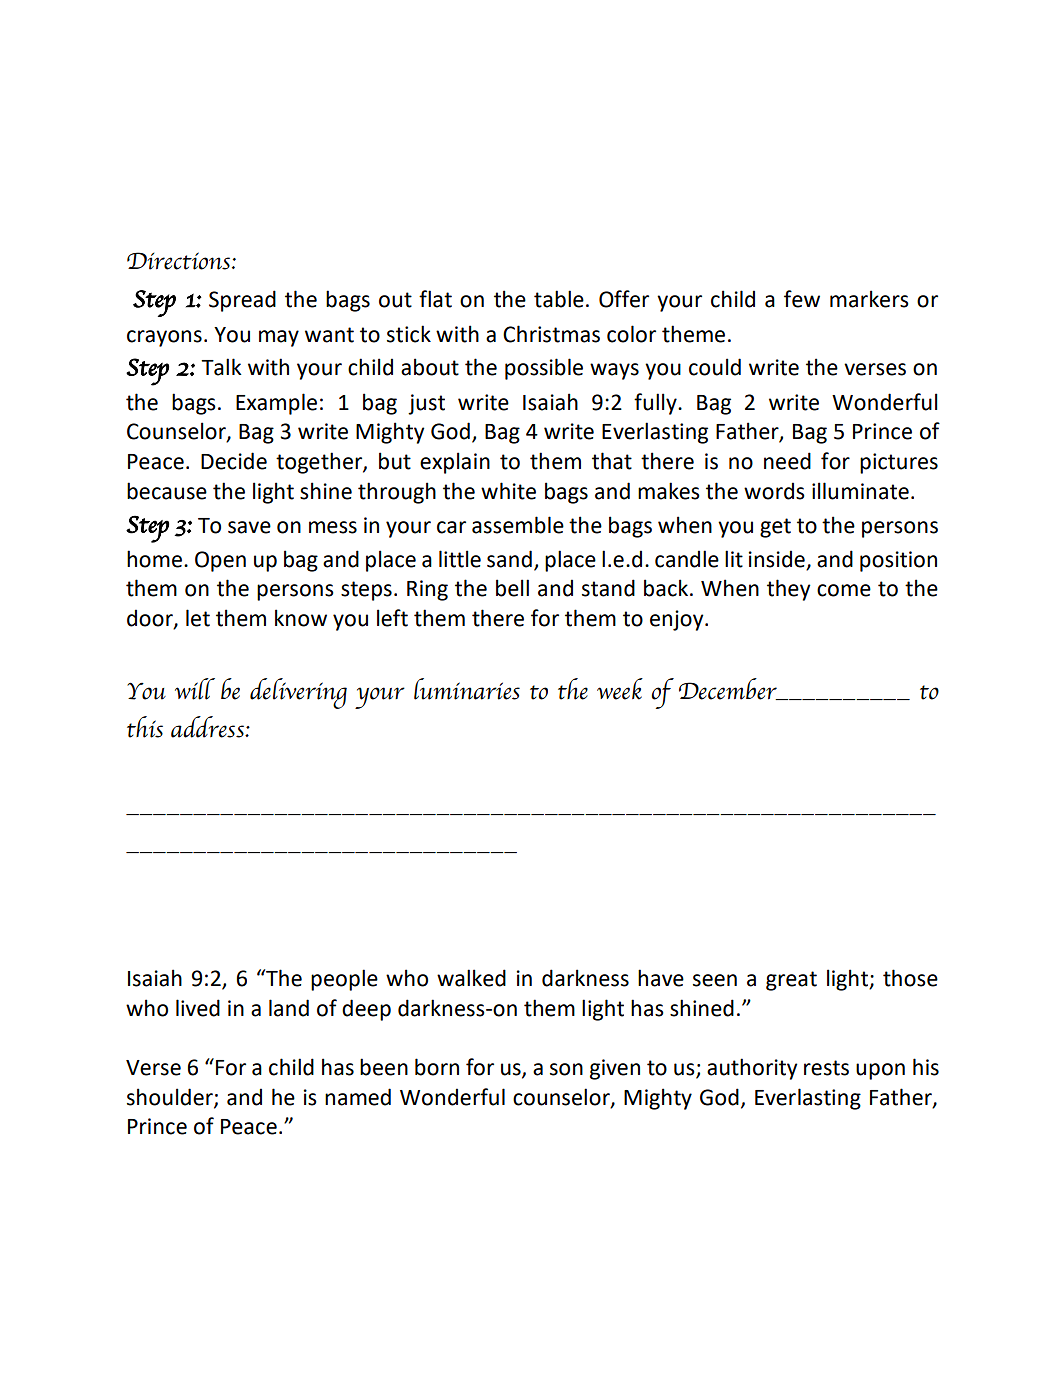 The height and width of the page is (1376, 1063). What do you see at coordinates (559, 299) in the page?
I see `table` at bounding box center [559, 299].
